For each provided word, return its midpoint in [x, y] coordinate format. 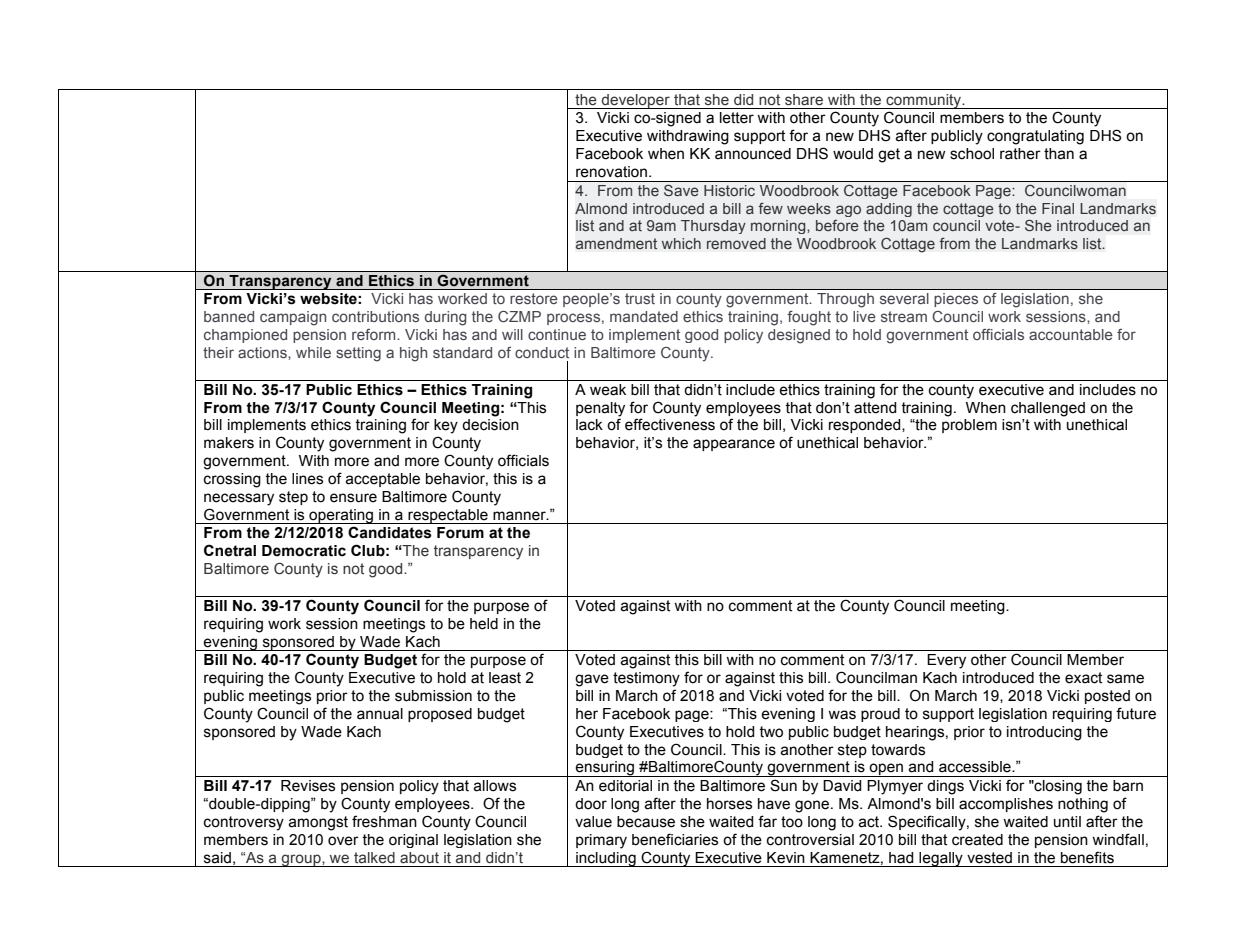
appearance [734, 445]
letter [737, 118]
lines [307, 479]
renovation [611, 172]
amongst [318, 823]
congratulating [1035, 137]
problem [969, 426]
